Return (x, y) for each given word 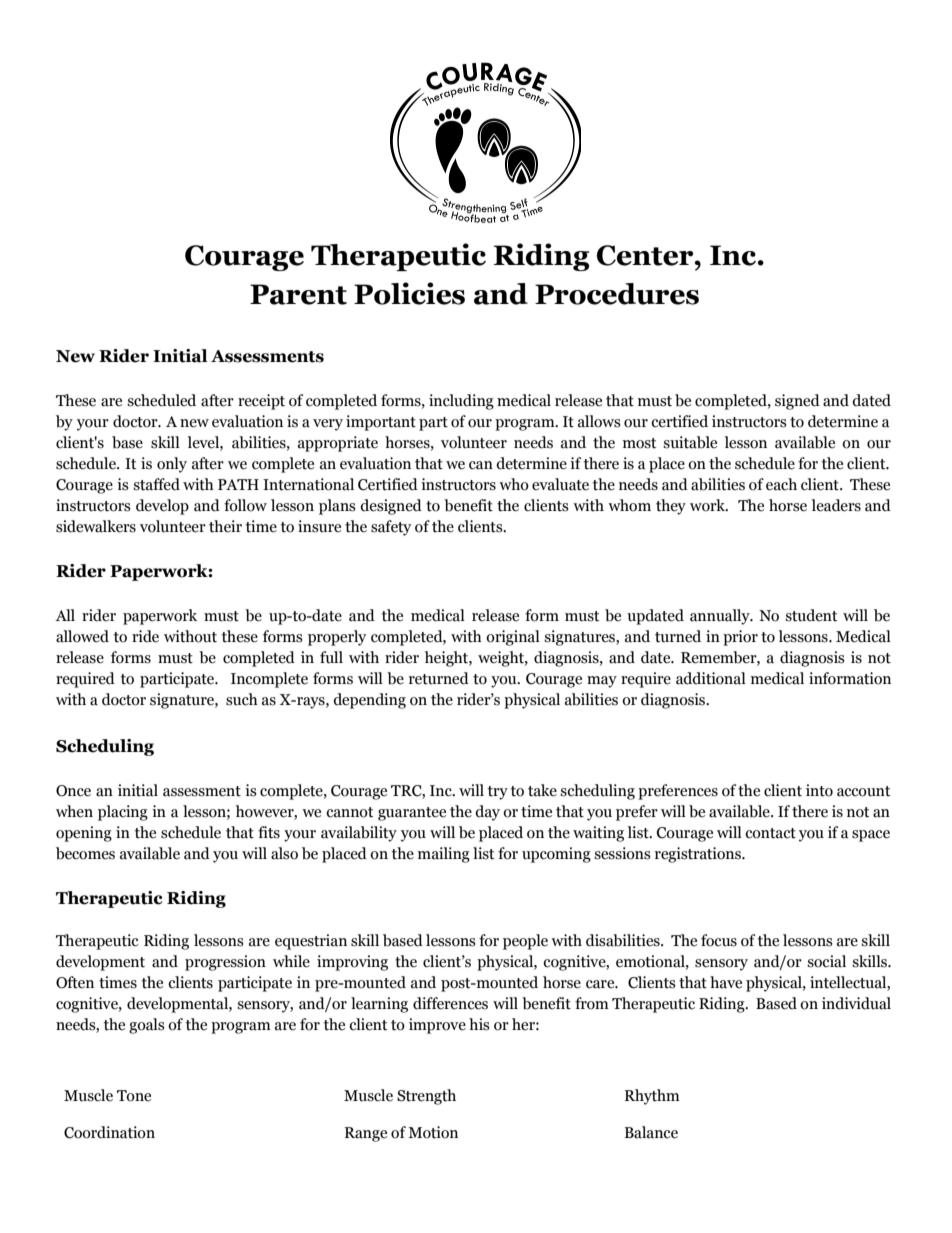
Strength (426, 1097)
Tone (134, 1096)
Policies (409, 293)
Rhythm (652, 1097)
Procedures (617, 294)
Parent (298, 294)
